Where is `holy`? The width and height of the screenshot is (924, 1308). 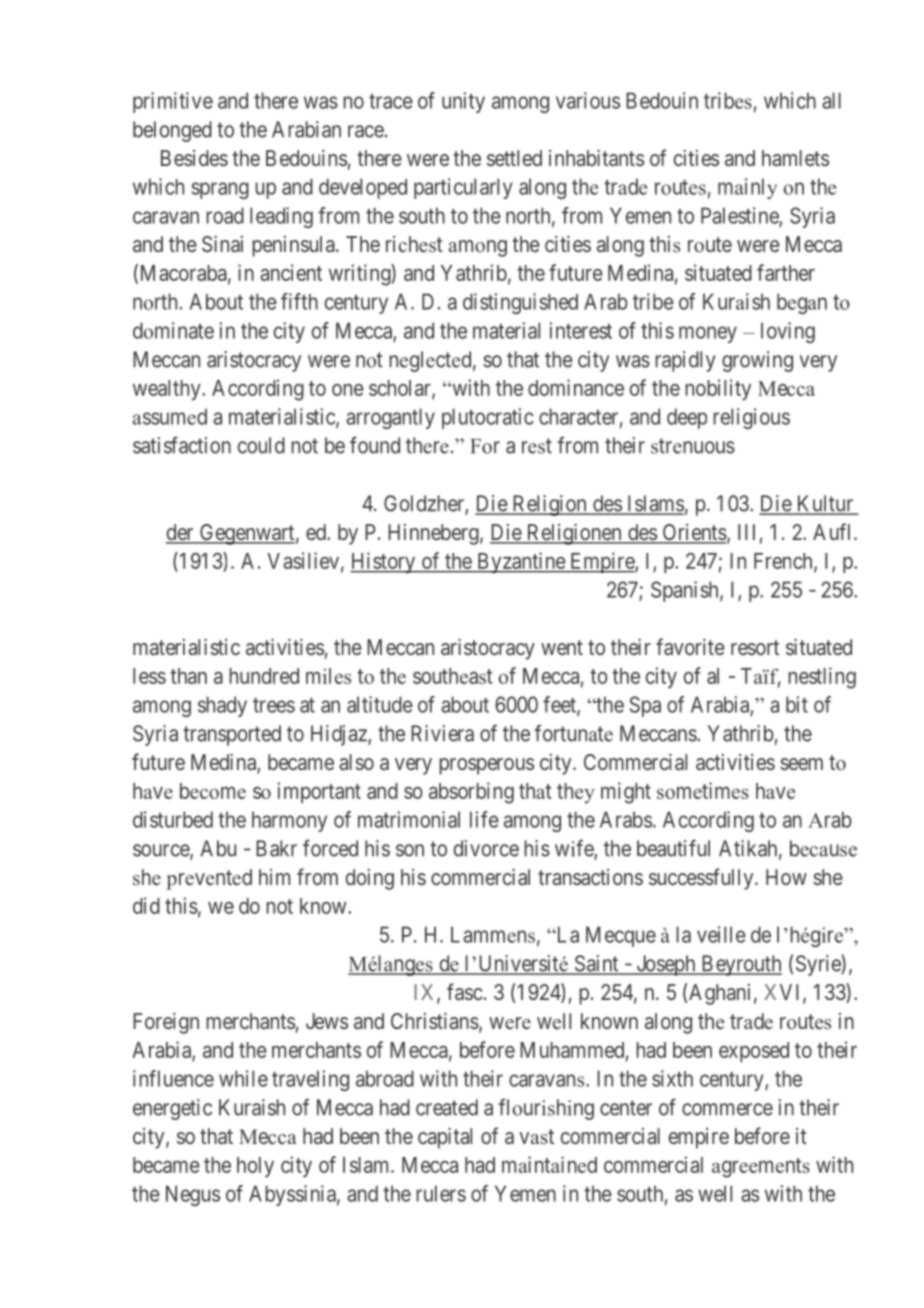 holy is located at coordinates (255, 1167).
